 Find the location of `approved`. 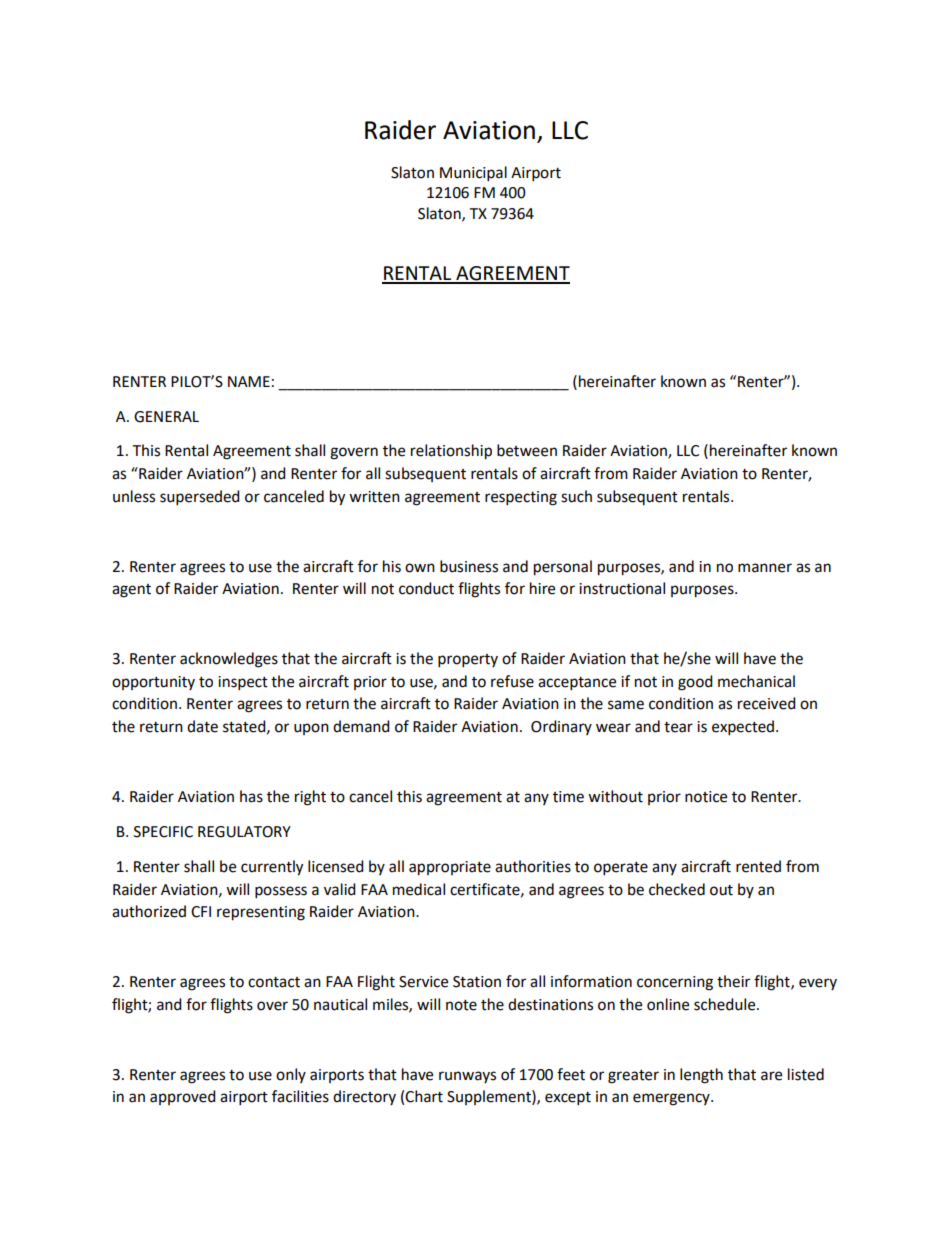

approved is located at coordinates (183, 1097).
